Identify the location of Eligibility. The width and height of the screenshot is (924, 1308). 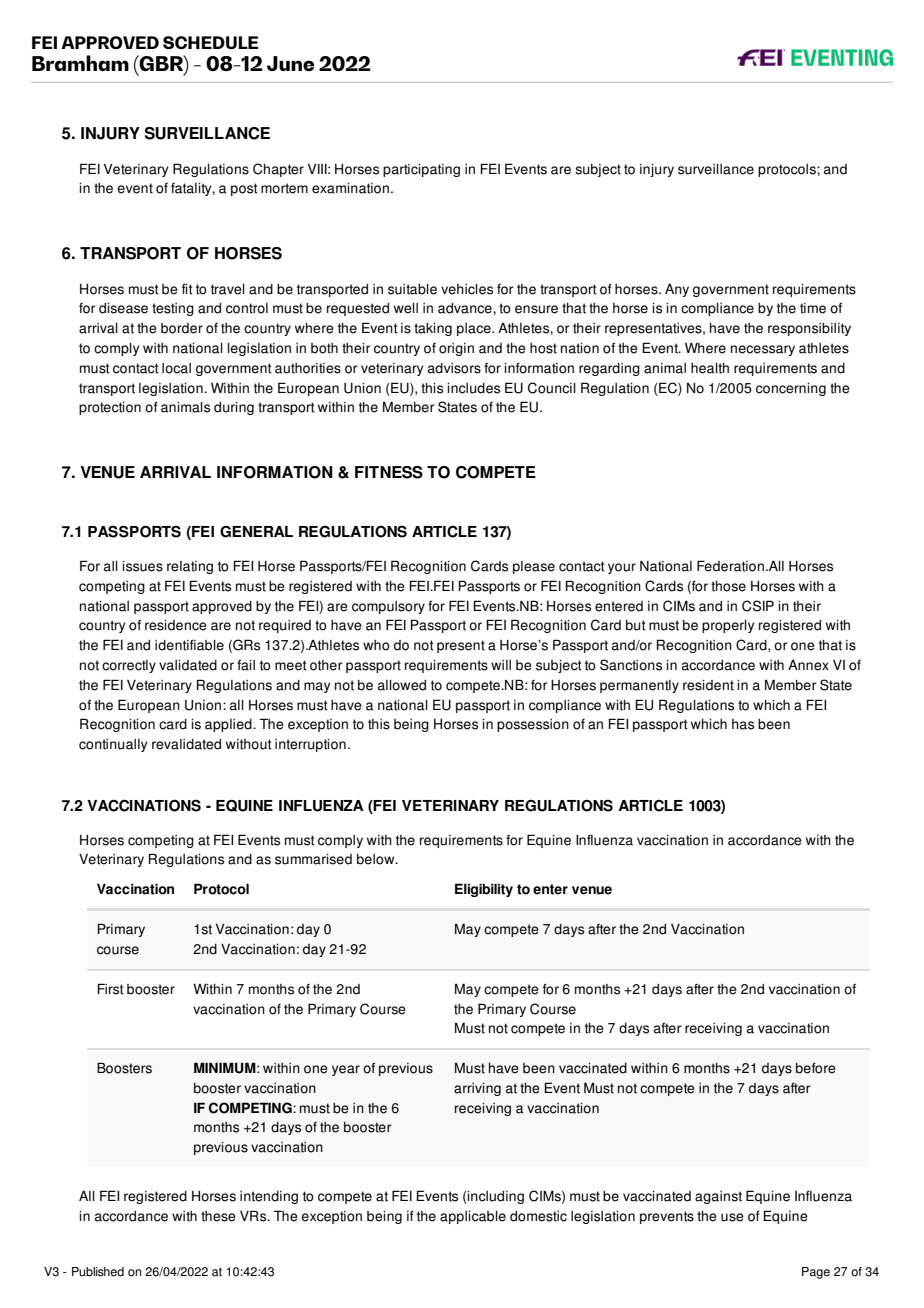
(484, 890).
